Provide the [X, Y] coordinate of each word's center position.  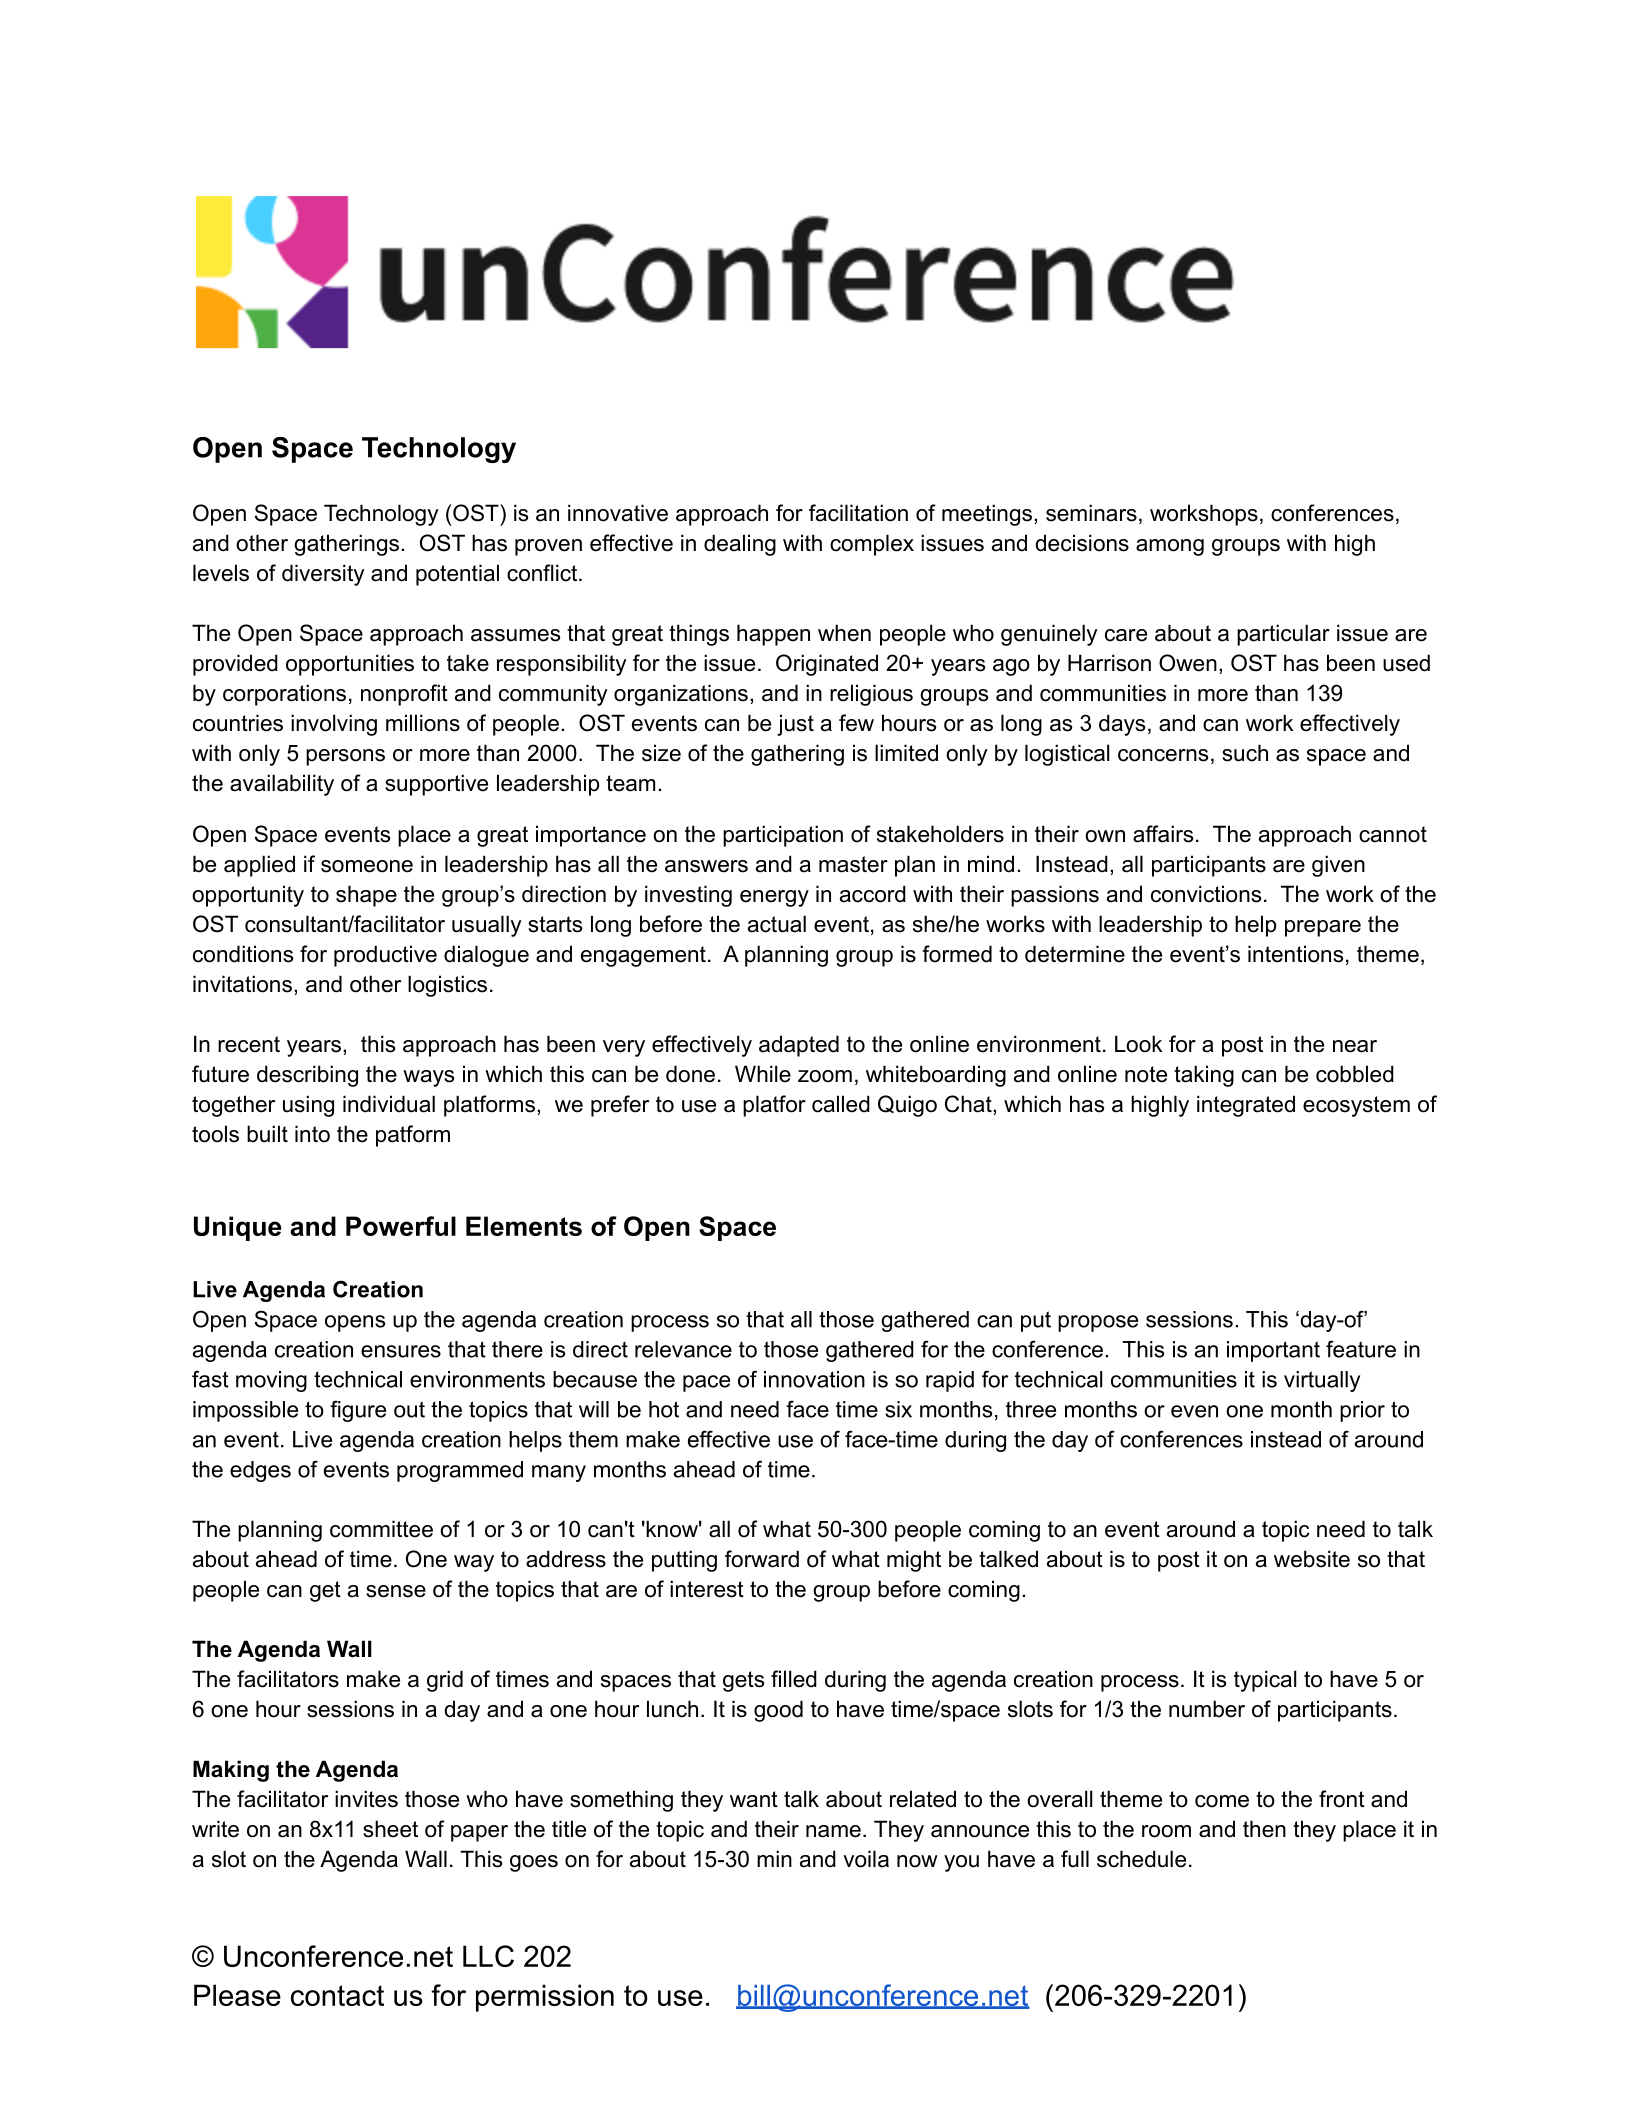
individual [389, 1104]
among [1170, 547]
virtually [1322, 1381]
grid [445, 1681]
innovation [814, 1379]
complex [872, 545]
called [841, 1104]
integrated [1246, 1106]
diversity [323, 575]
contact [337, 1995]
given [1338, 866]
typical [1265, 1681]
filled [794, 1679]
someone [367, 866]
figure [358, 1411]
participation [783, 836]
